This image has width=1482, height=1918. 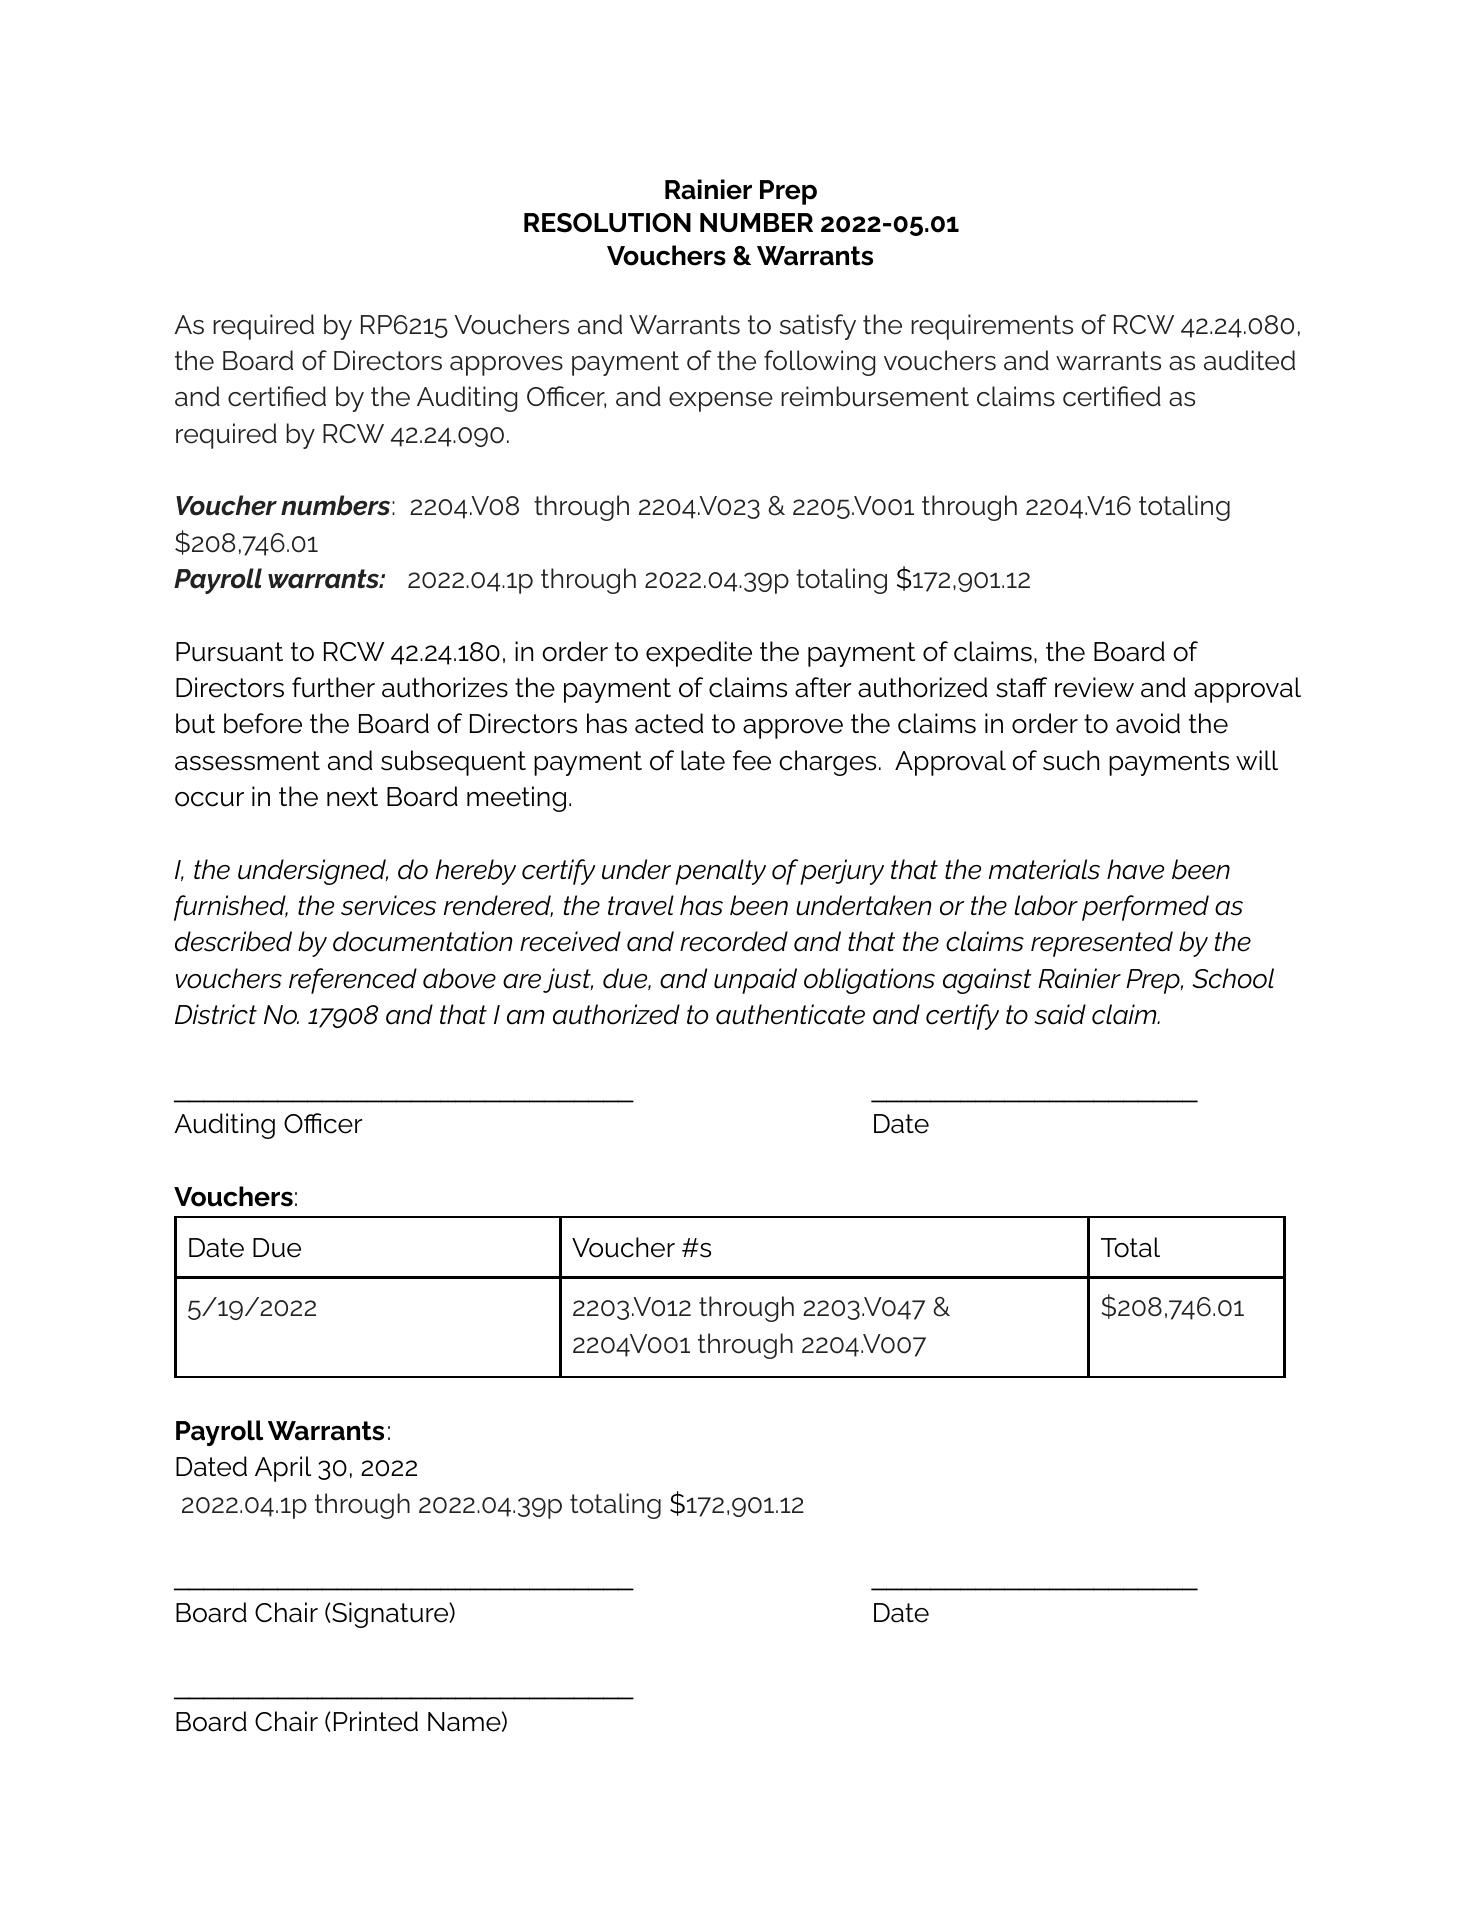 What do you see at coordinates (376, 1721) in the image?
I see `Printed` at bounding box center [376, 1721].
